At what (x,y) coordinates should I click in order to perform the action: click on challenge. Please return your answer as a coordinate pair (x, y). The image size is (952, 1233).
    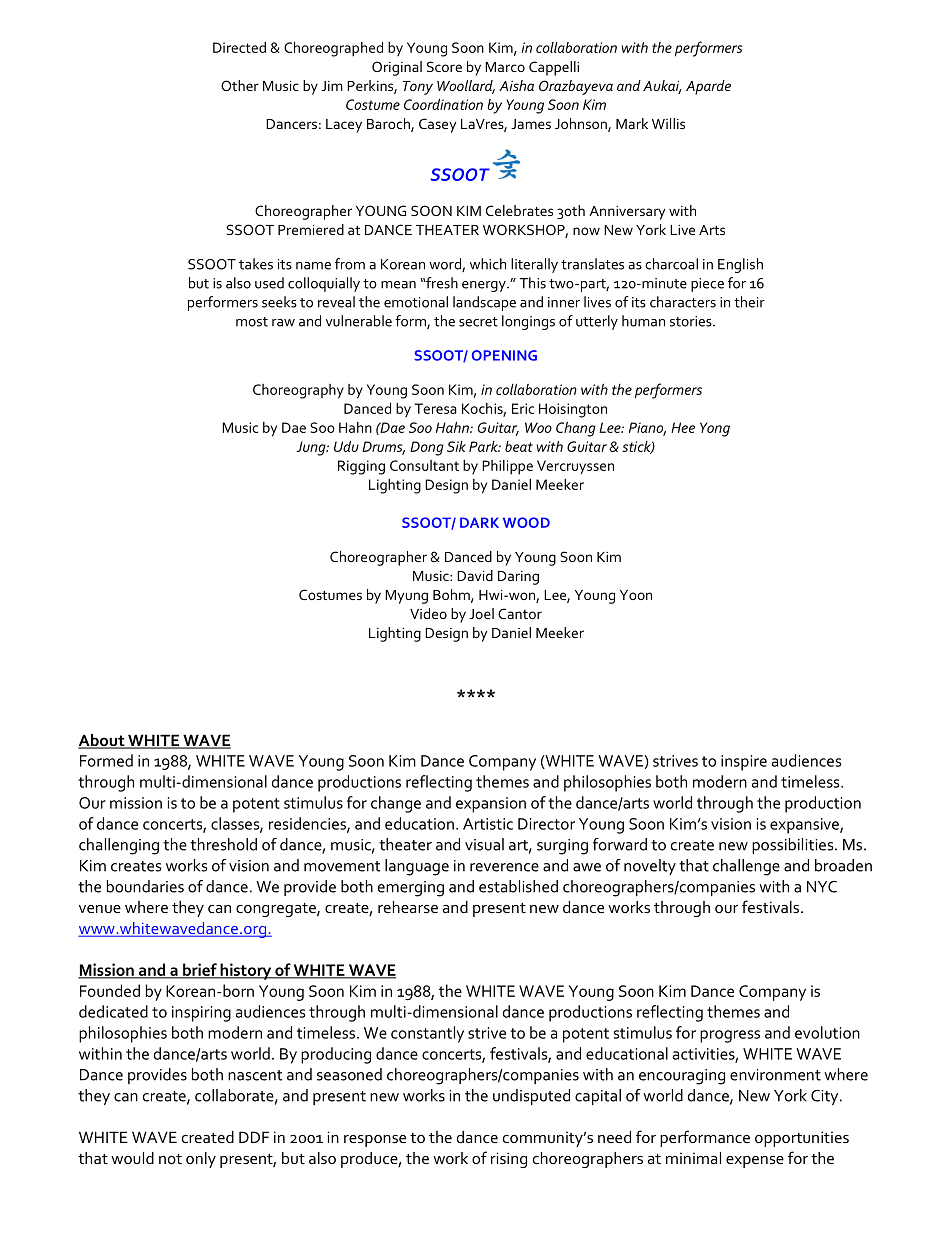
    Looking at the image, I should click on (746, 867).
